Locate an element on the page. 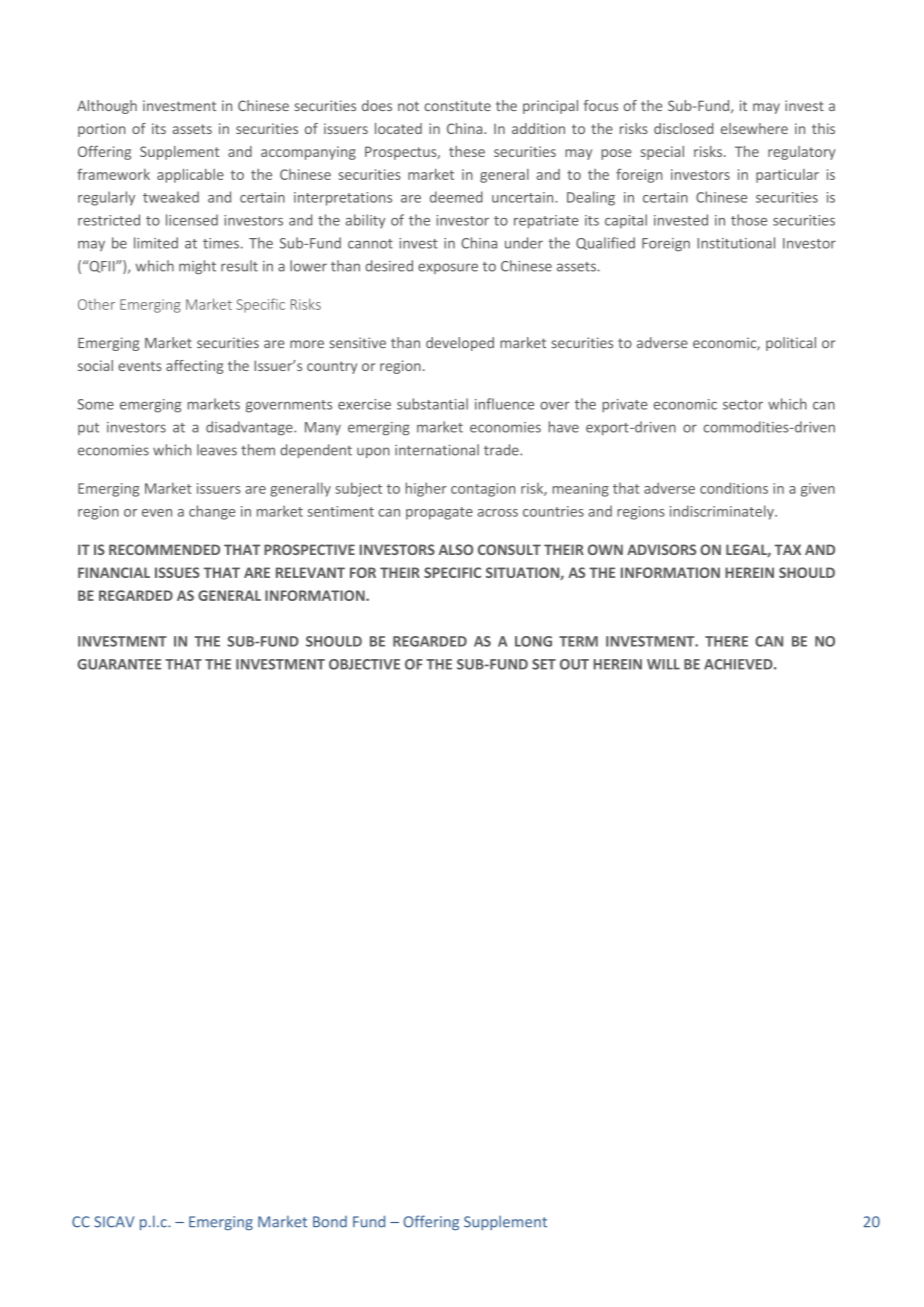 This document has height=1307, width=924. affecting is located at coordinates (194, 367).
